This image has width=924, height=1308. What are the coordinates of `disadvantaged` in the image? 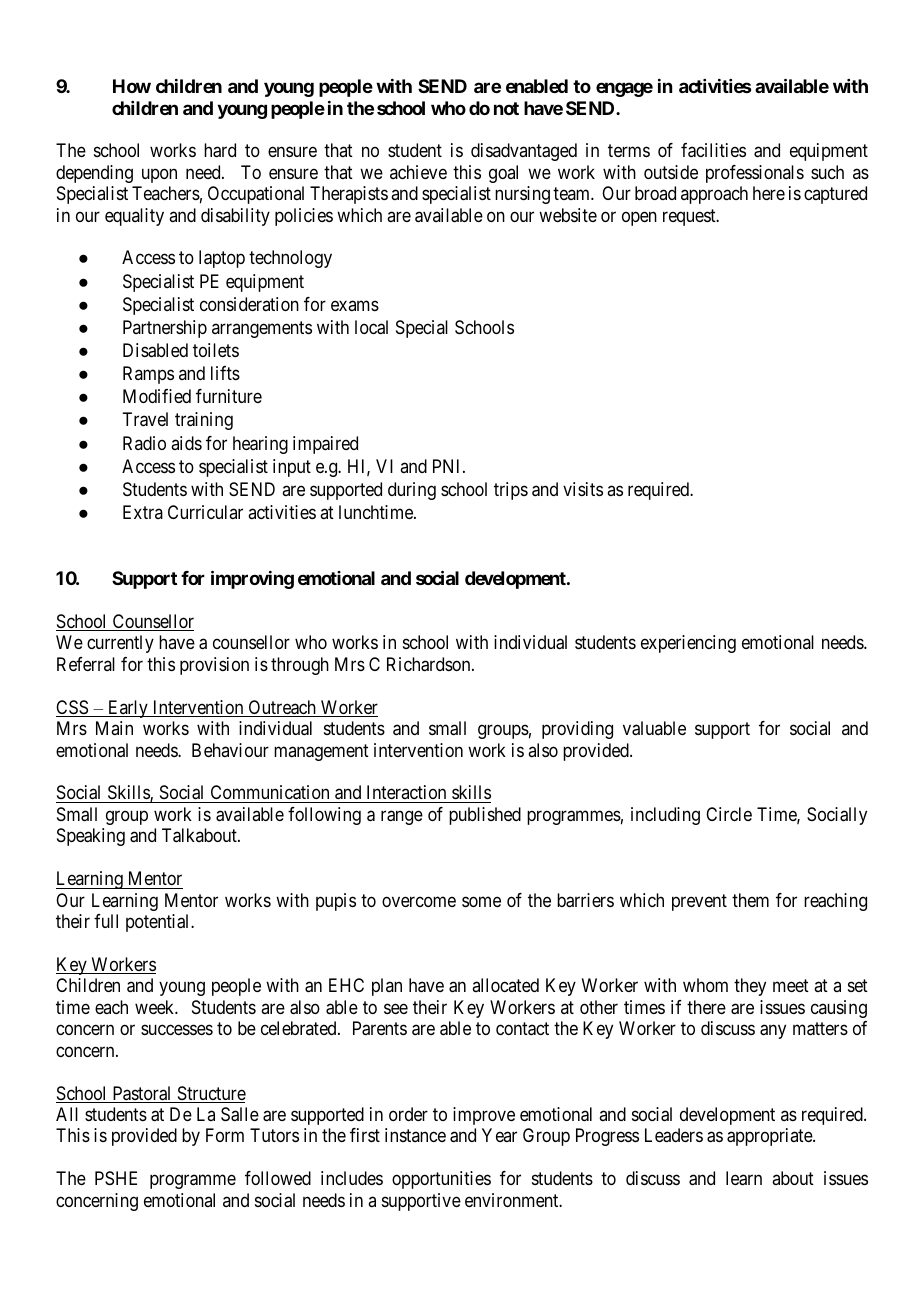 It's located at (524, 152).
